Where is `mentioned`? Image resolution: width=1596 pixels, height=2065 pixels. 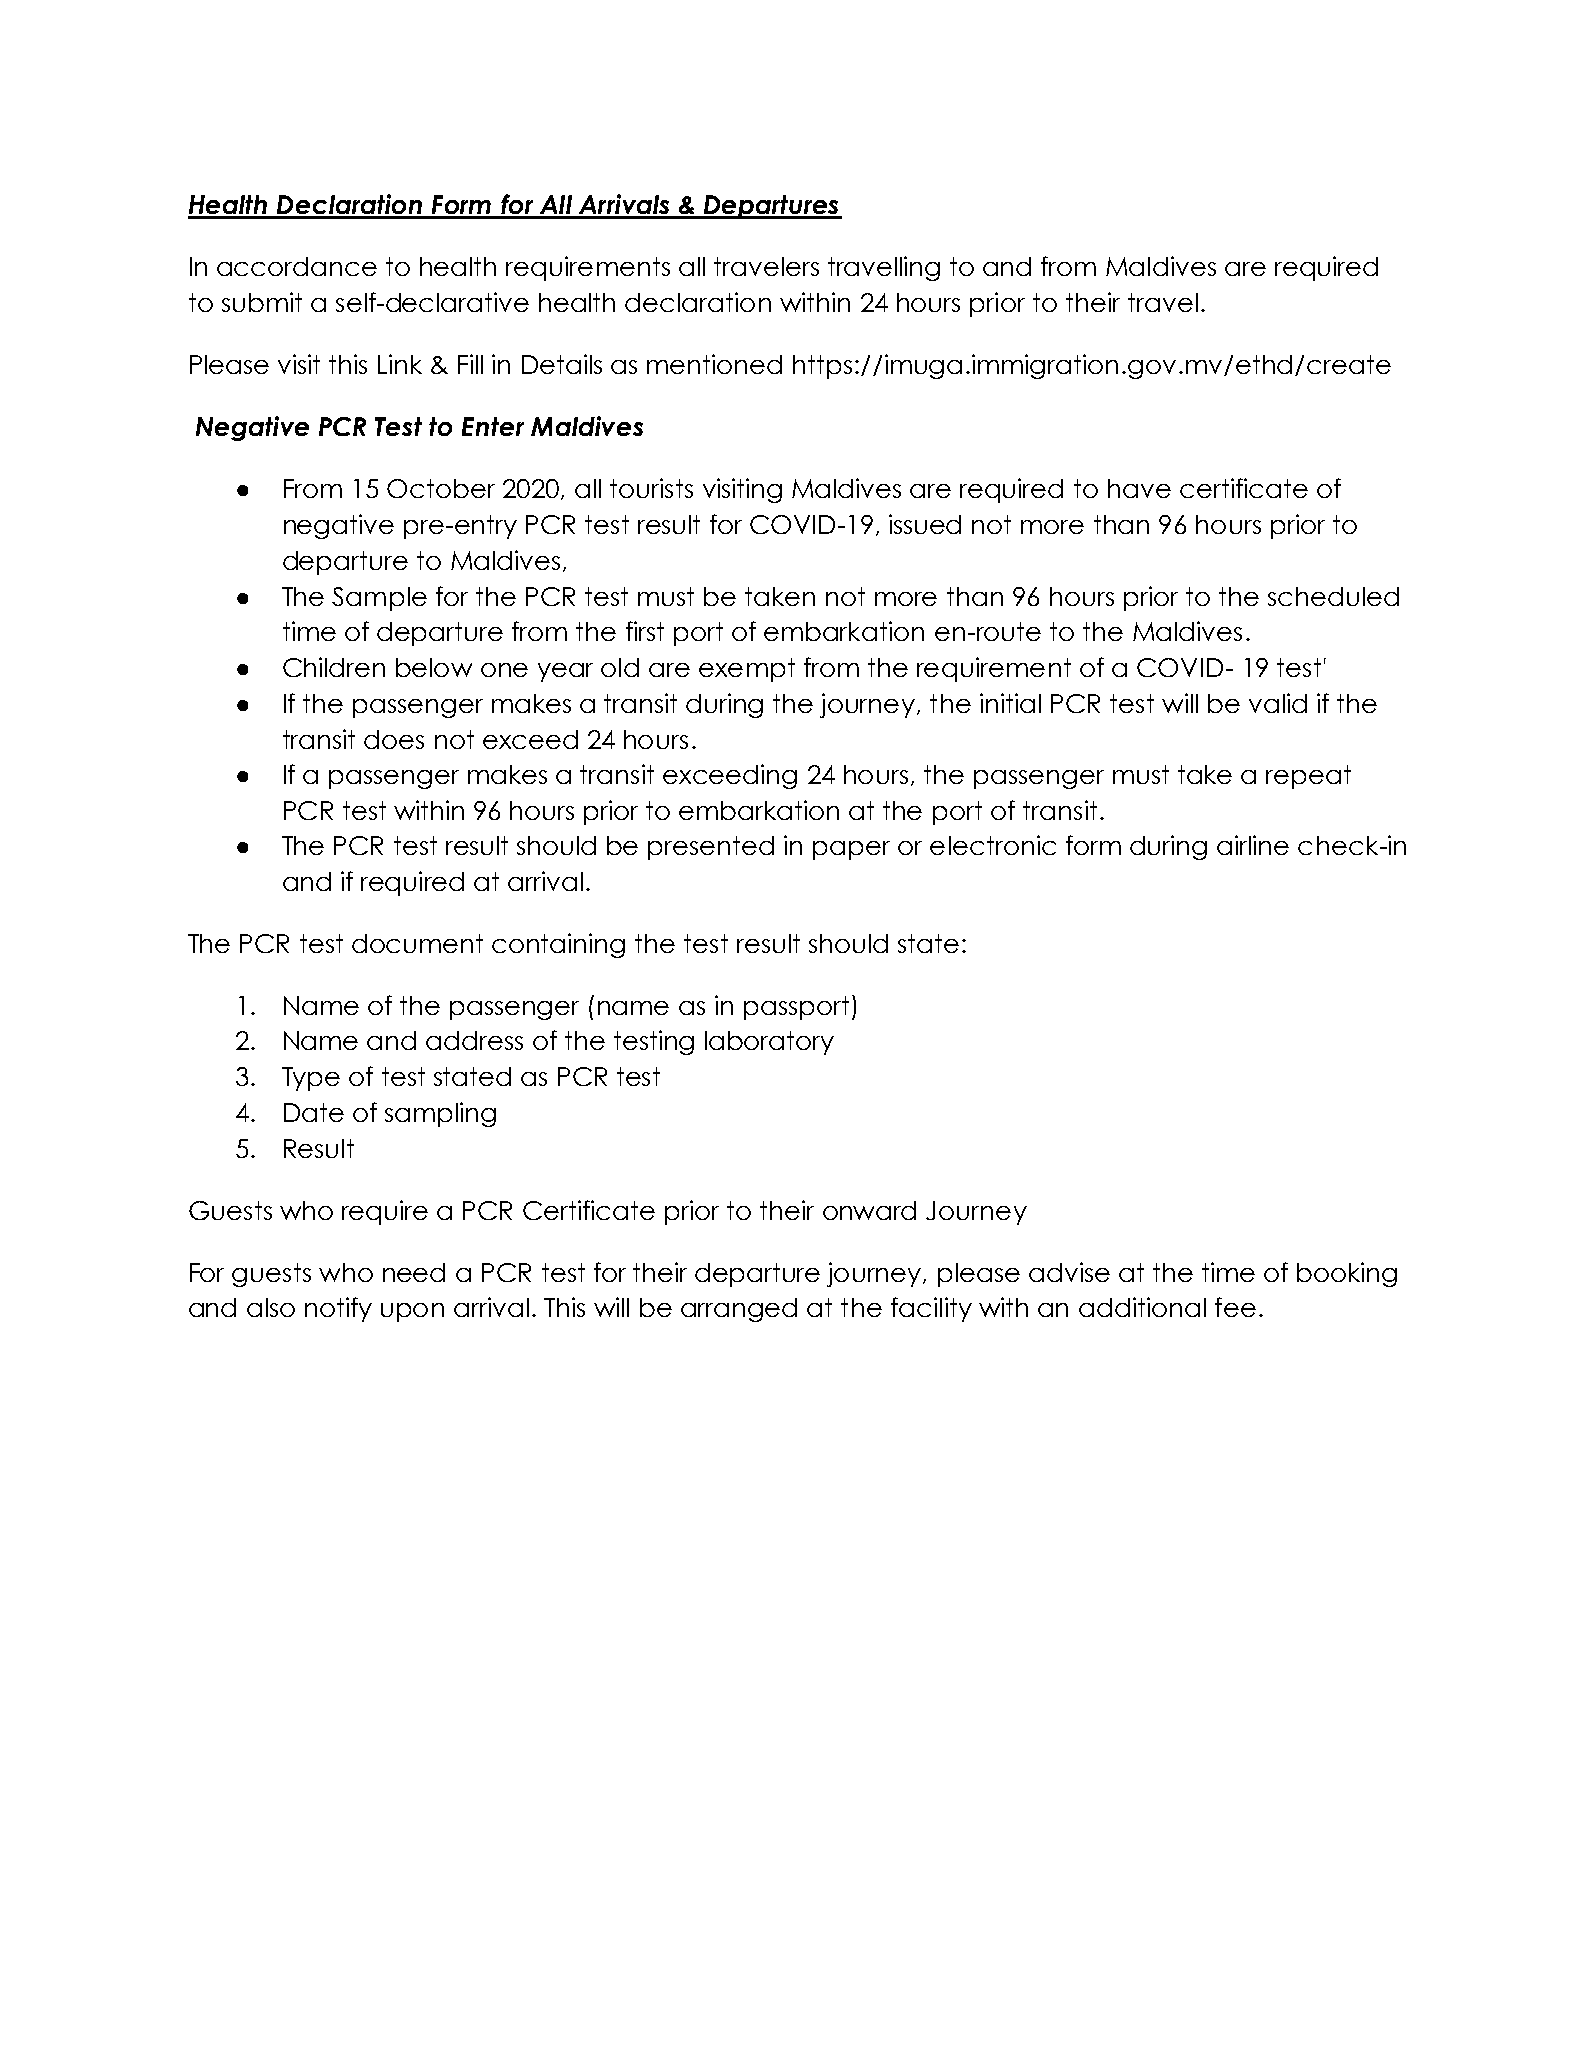 mentioned is located at coordinates (714, 364).
